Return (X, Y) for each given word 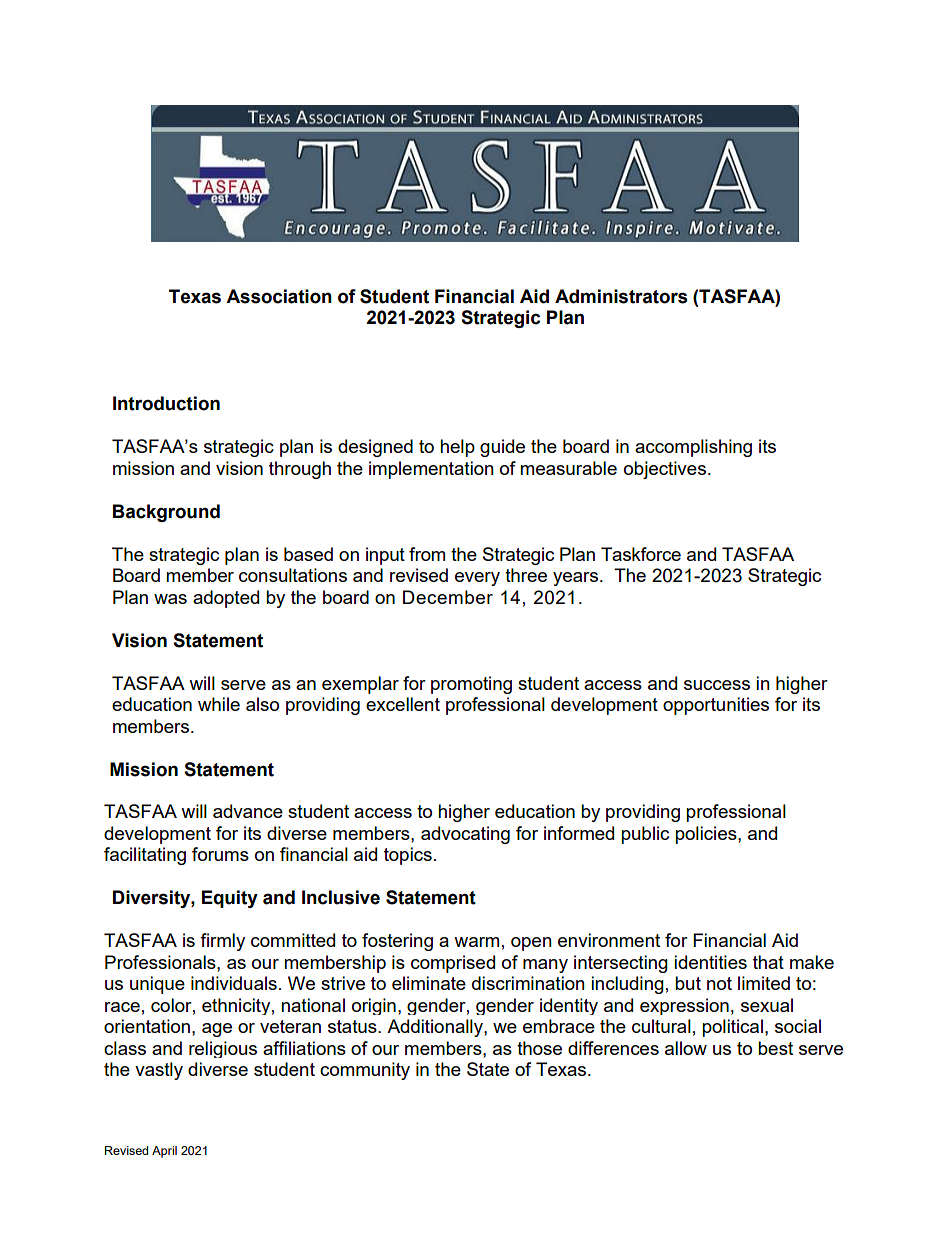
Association (279, 296)
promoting (471, 685)
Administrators (621, 296)
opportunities (716, 706)
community (365, 1071)
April (164, 1152)
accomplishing (693, 448)
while (219, 704)
